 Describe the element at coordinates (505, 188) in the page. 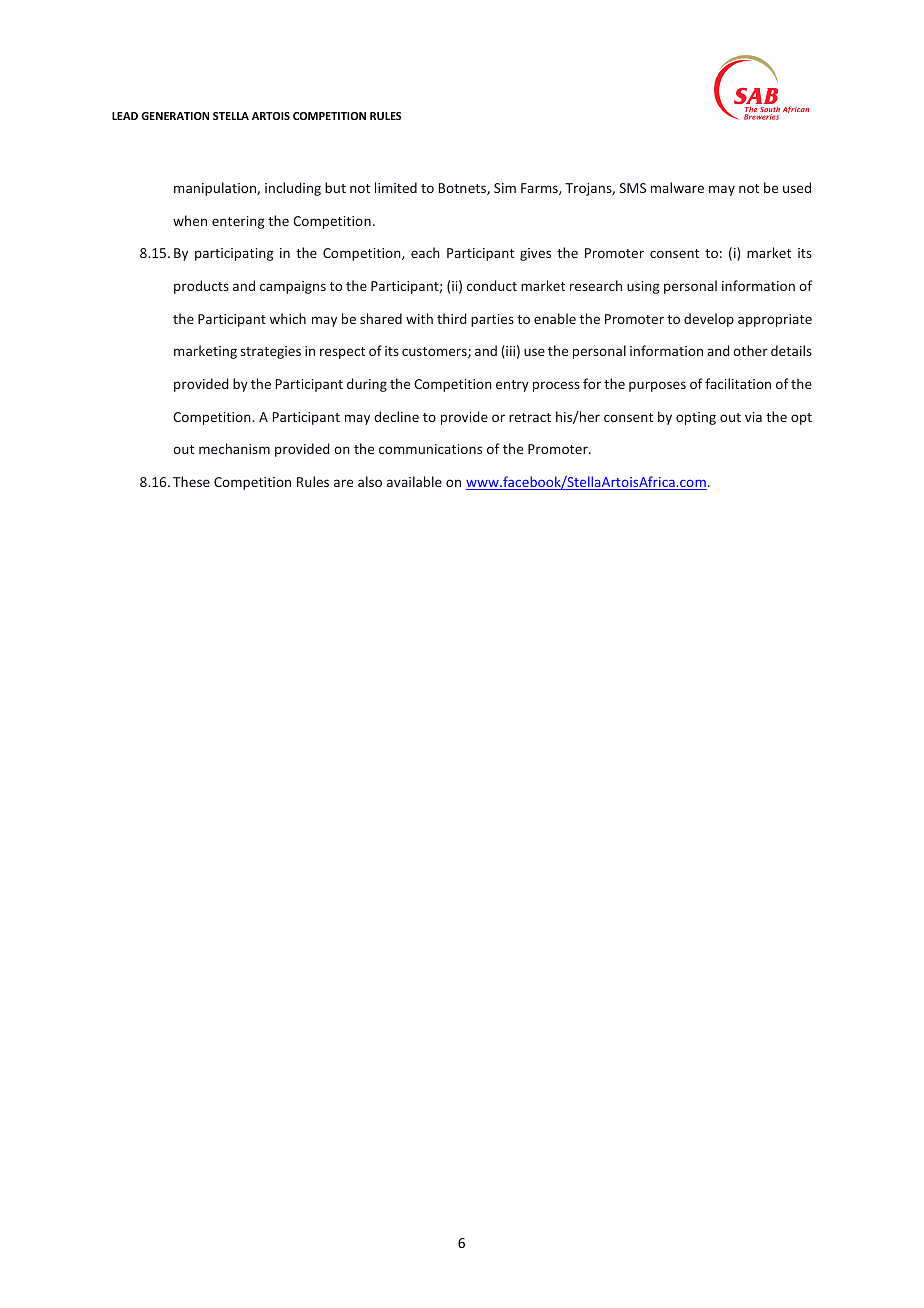

I see `Sim` at that location.
